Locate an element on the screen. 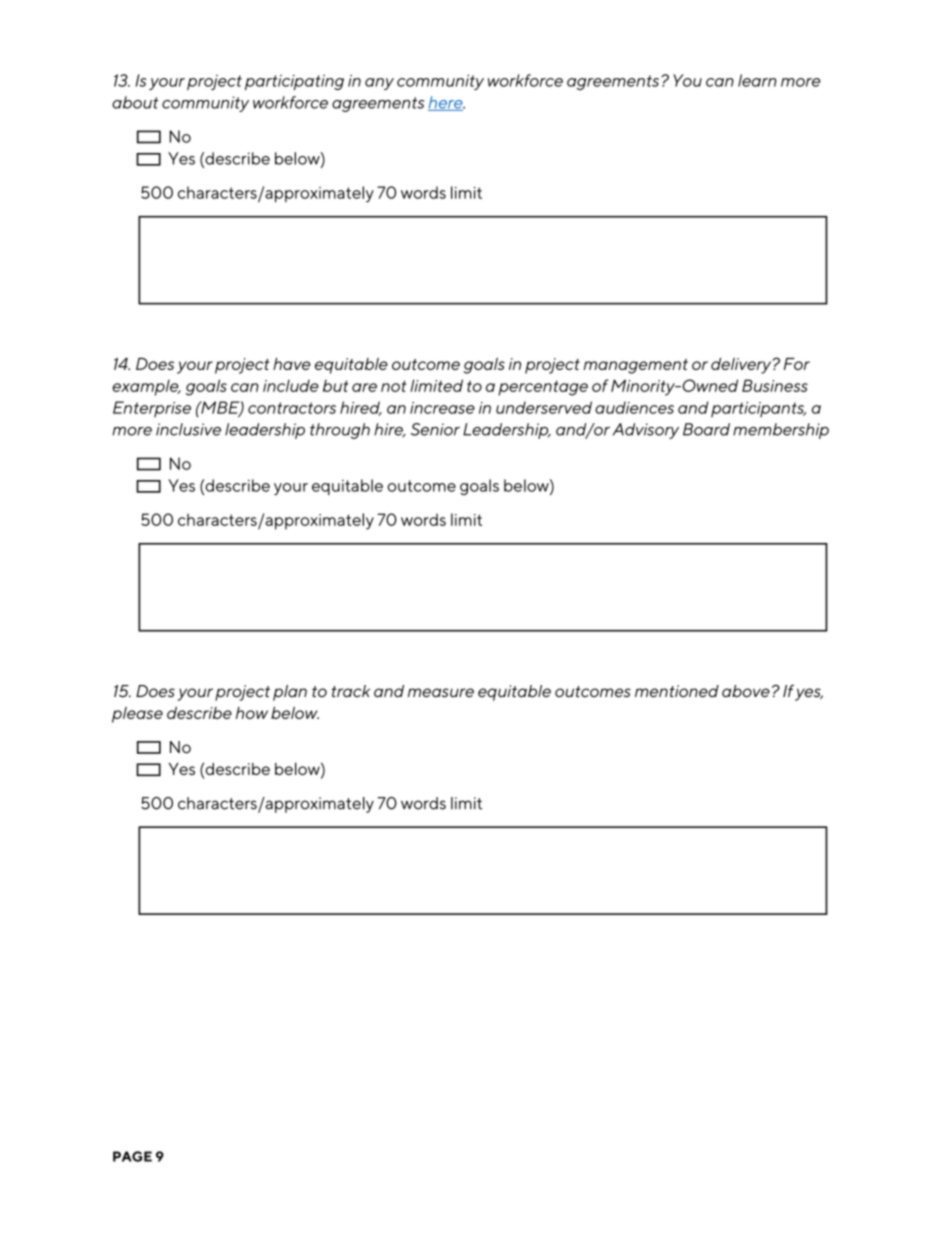 The width and height of the screenshot is (952, 1233). inclusive is located at coordinates (188, 429).
